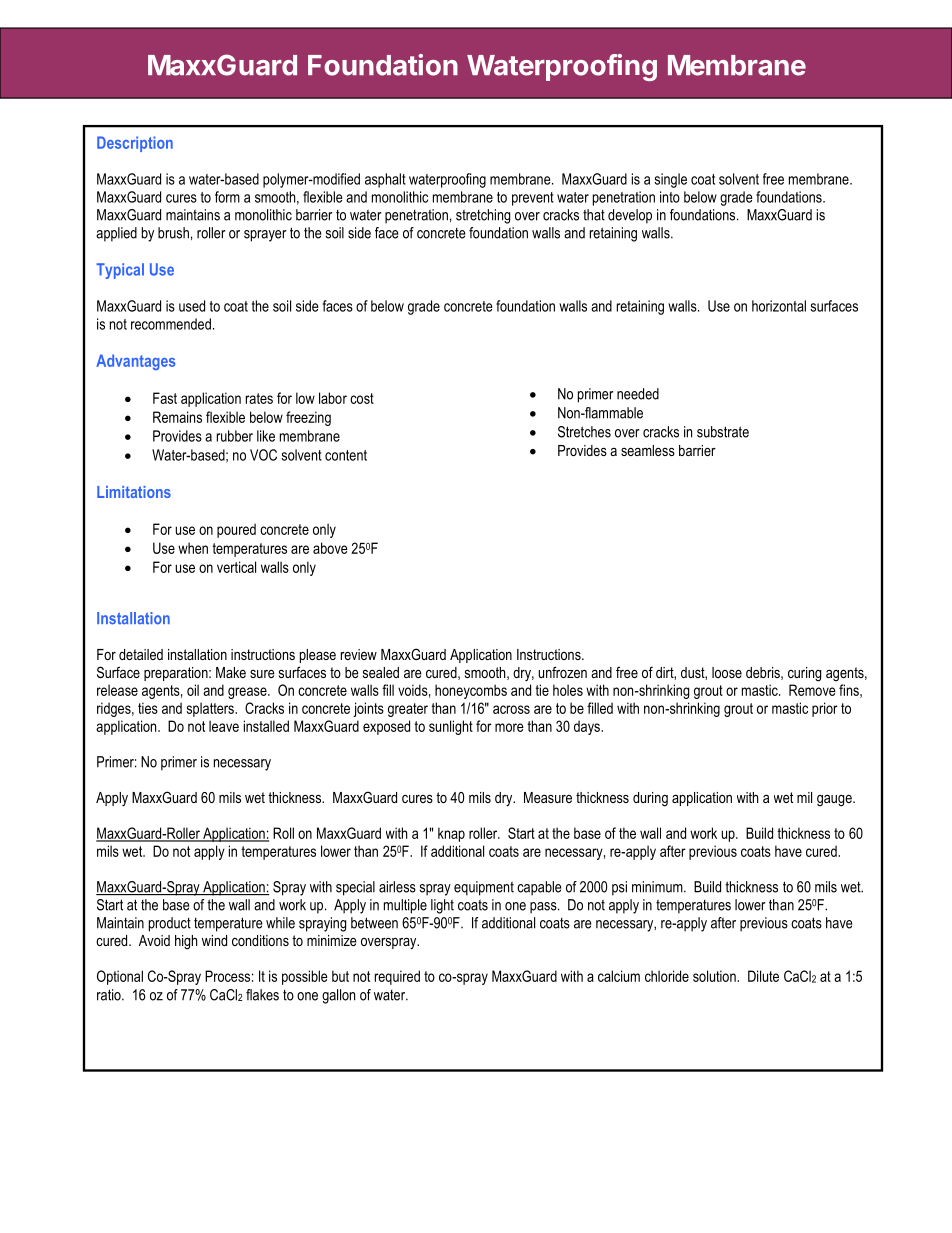 The image size is (952, 1233). What do you see at coordinates (227, 197) in the screenshot?
I see `form` at bounding box center [227, 197].
